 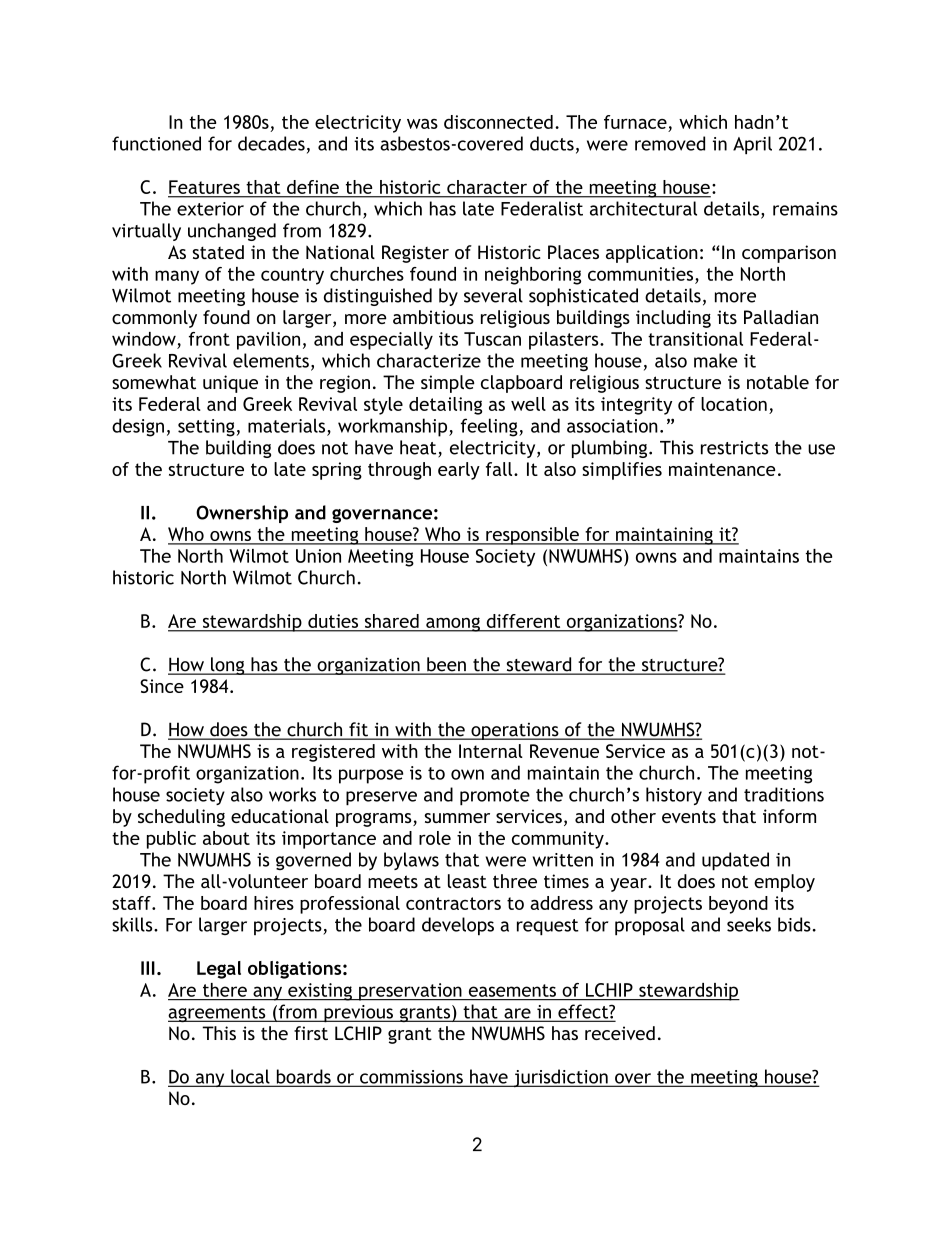 What do you see at coordinates (498, 122) in the document?
I see `disconnected` at bounding box center [498, 122].
